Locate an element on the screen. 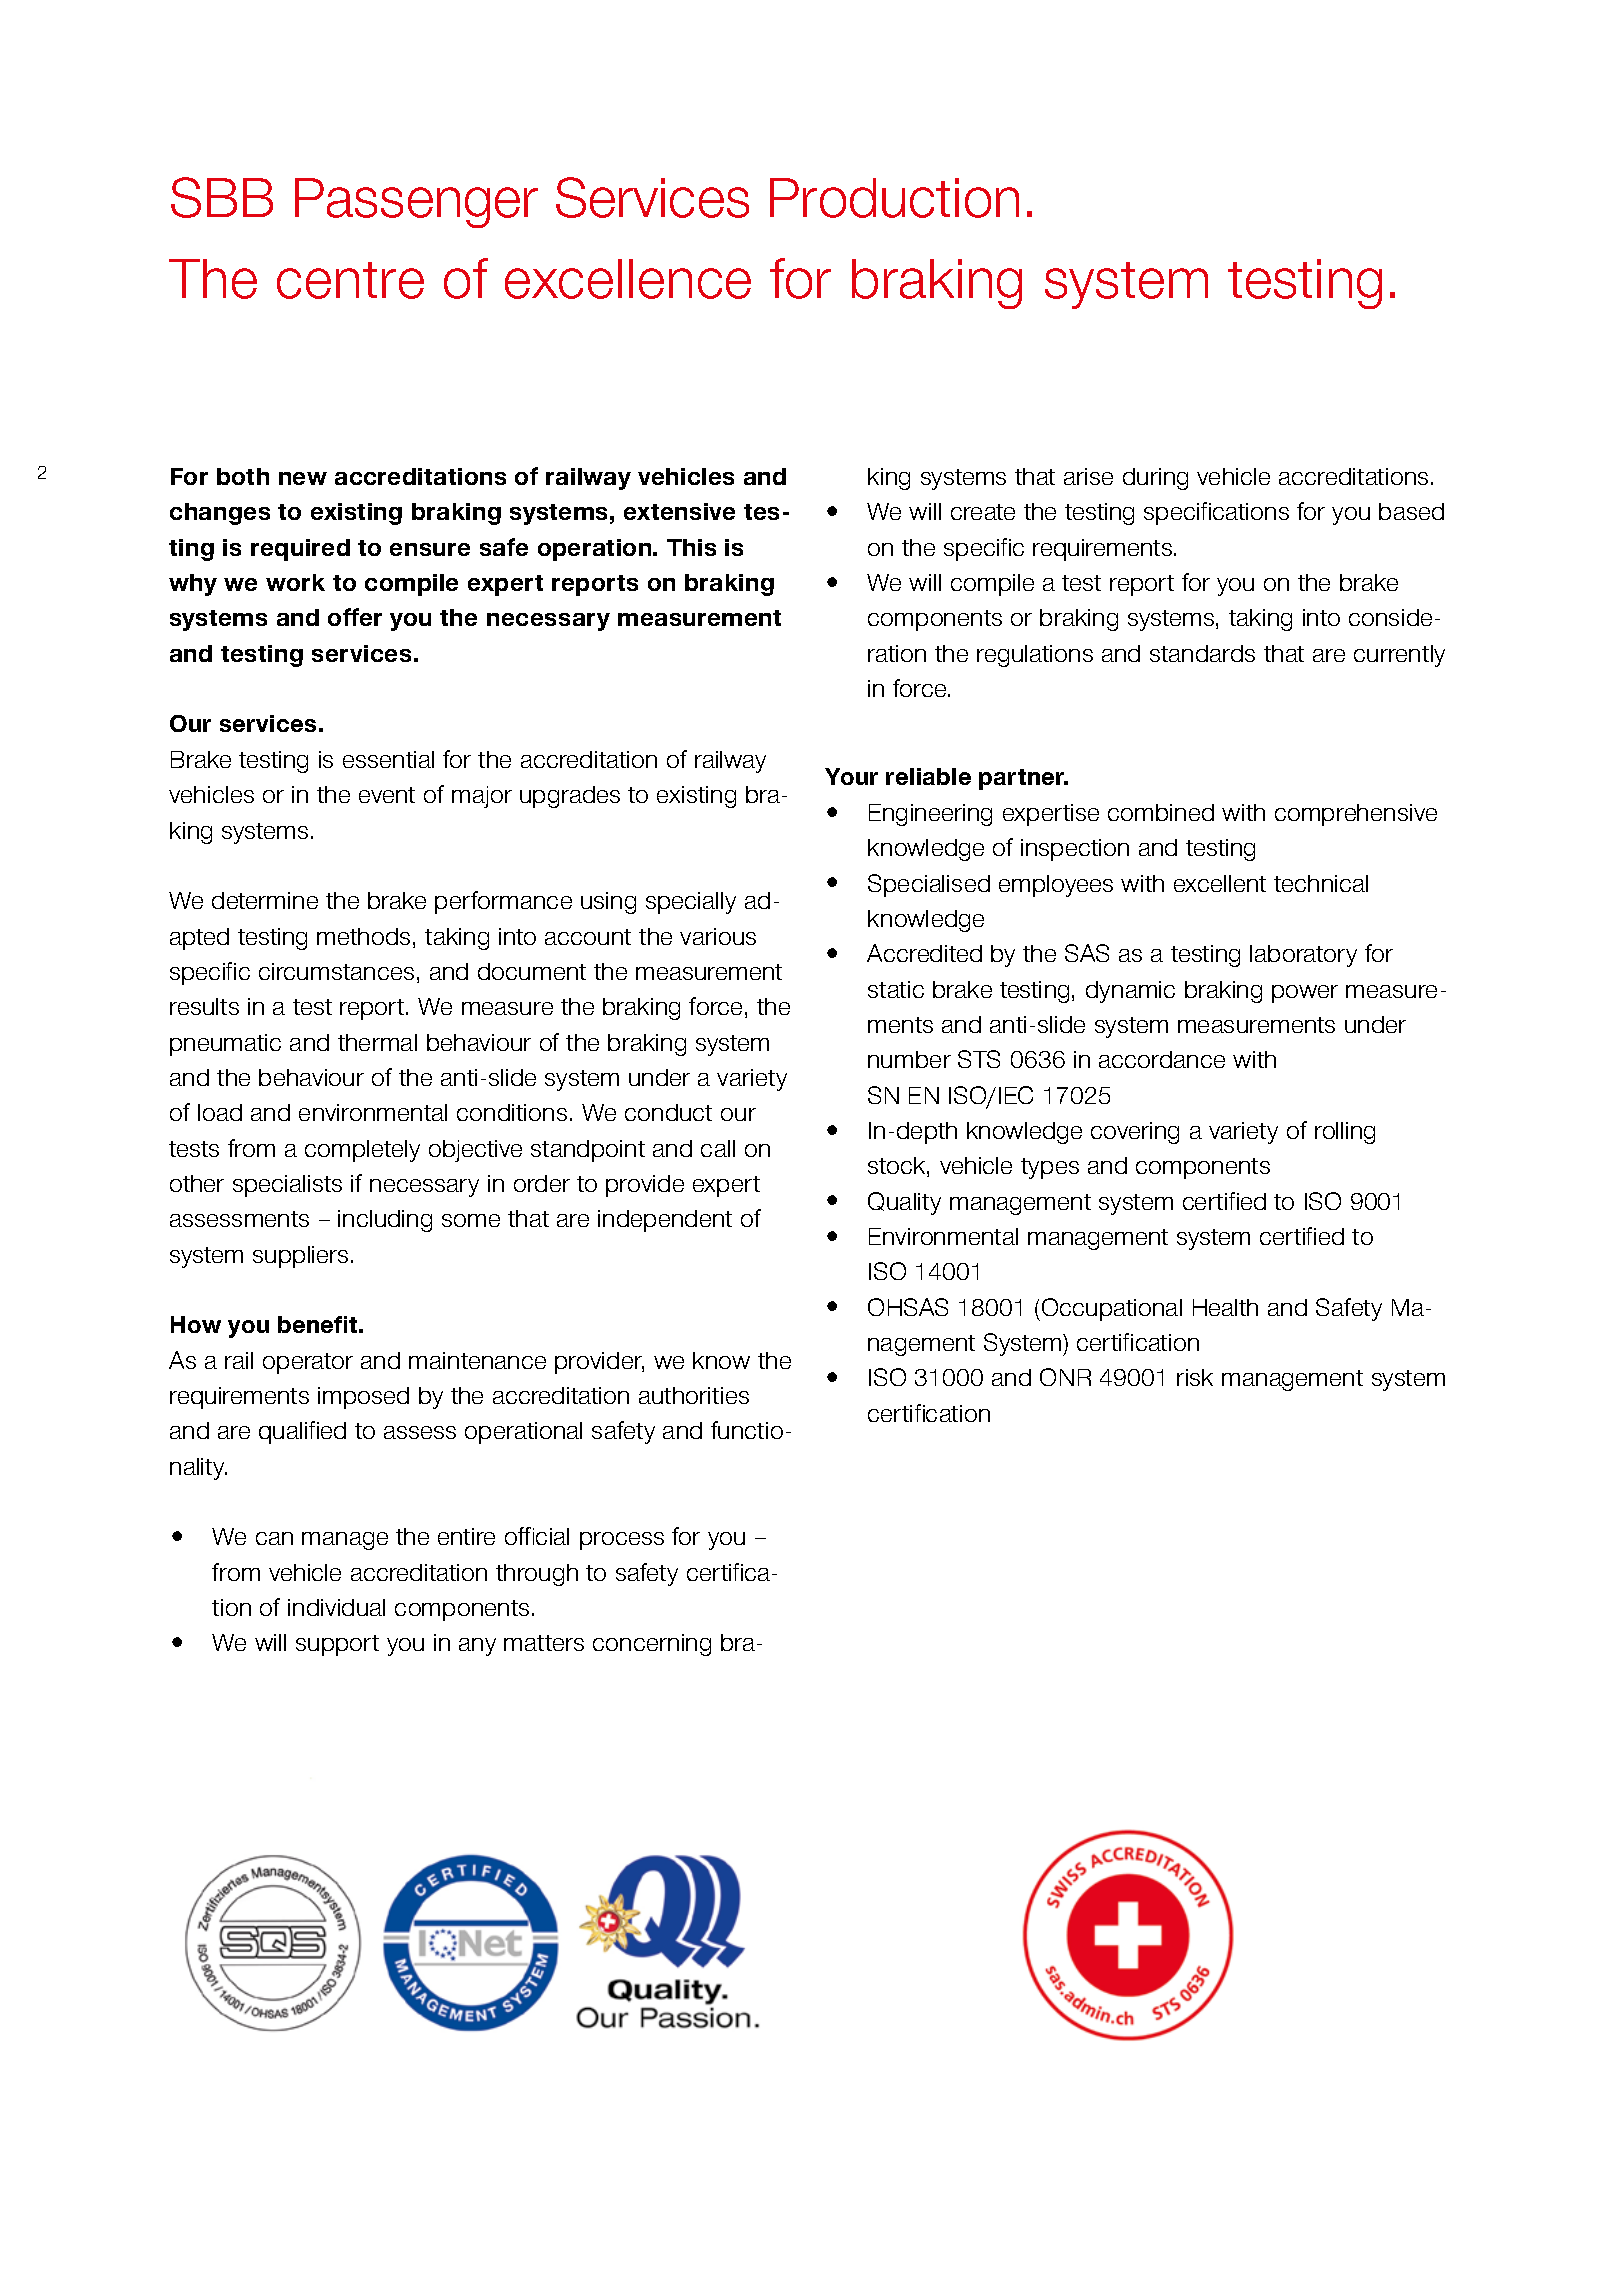 Image resolution: width=1618 pixels, height=2289 pixels. Quality is located at coordinates (904, 1203).
